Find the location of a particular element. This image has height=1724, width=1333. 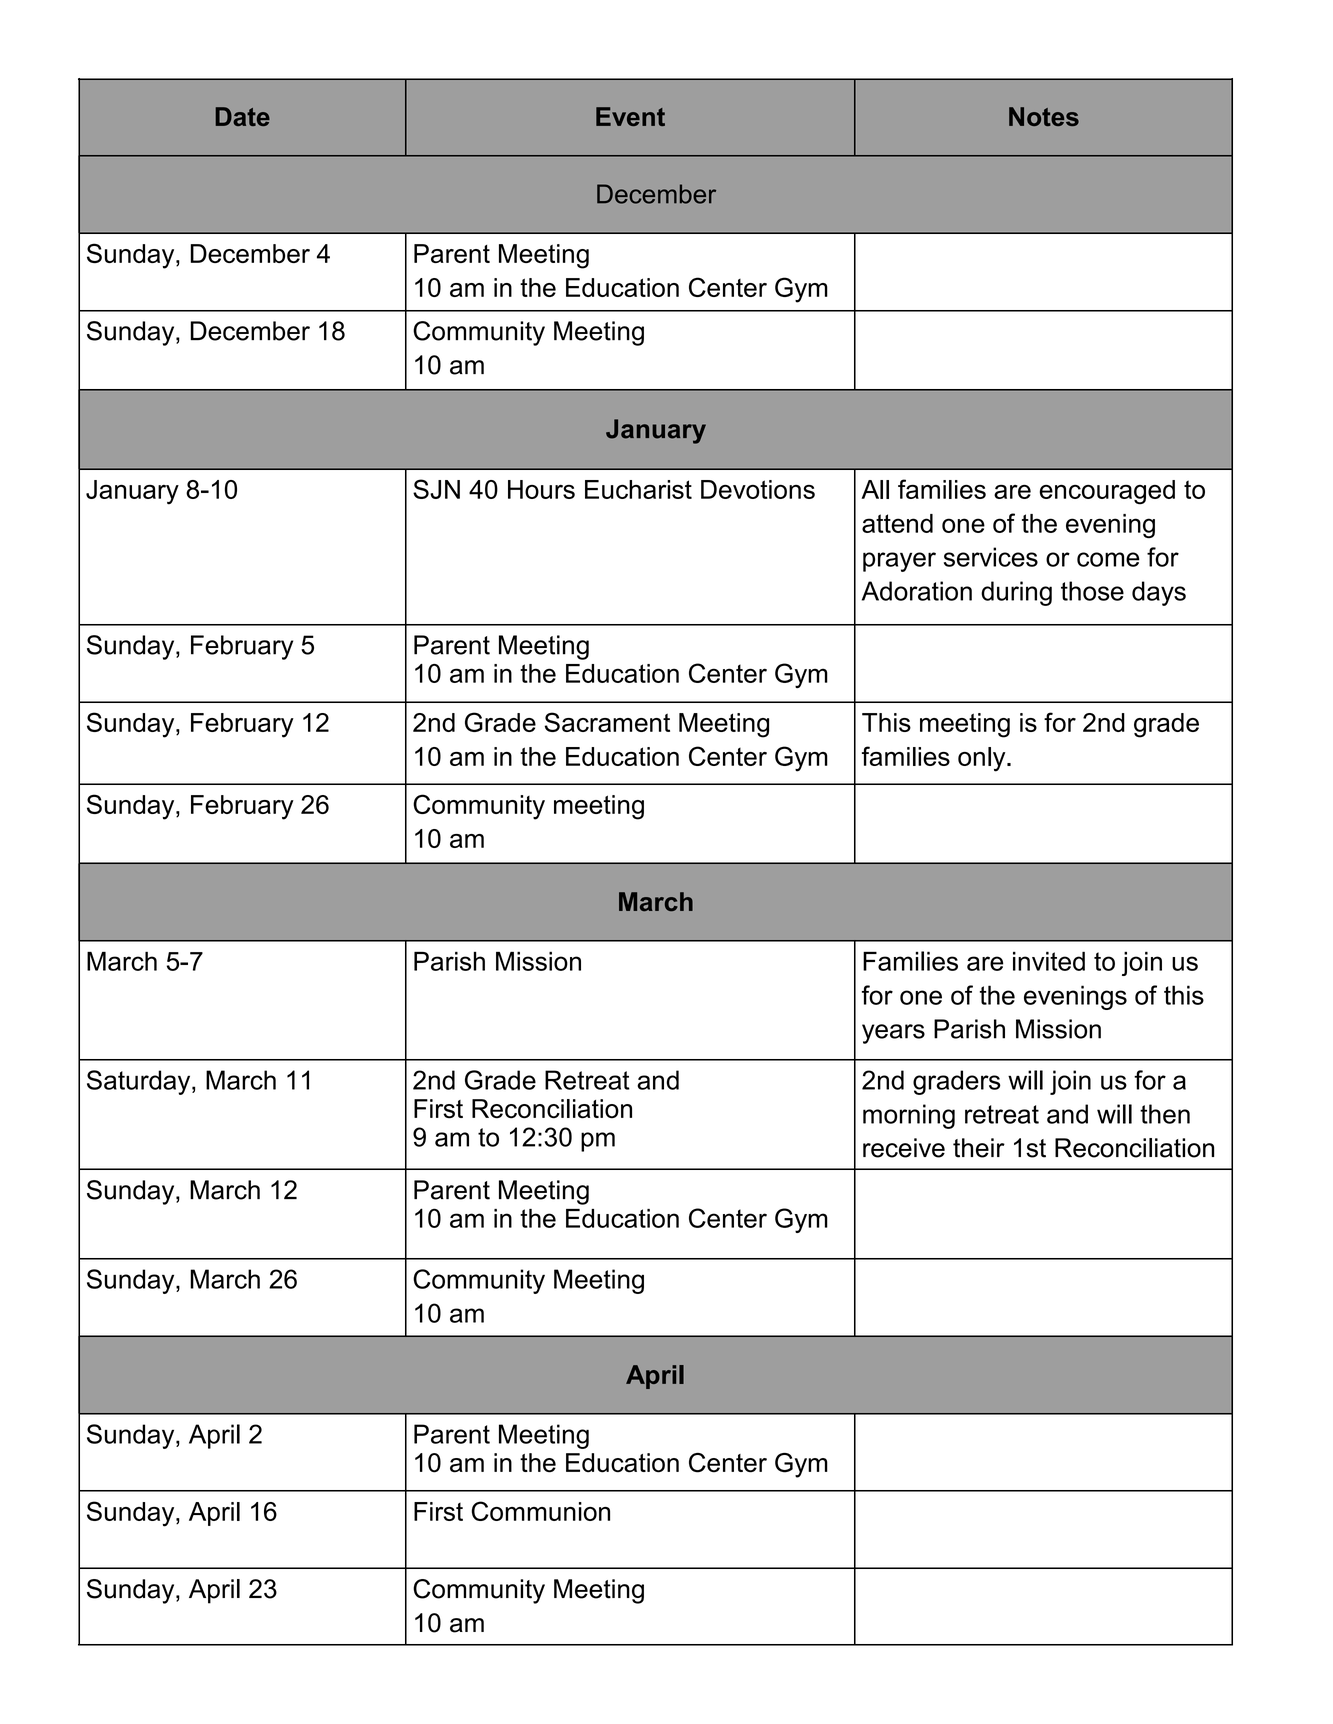

Notes is located at coordinates (1044, 116).
